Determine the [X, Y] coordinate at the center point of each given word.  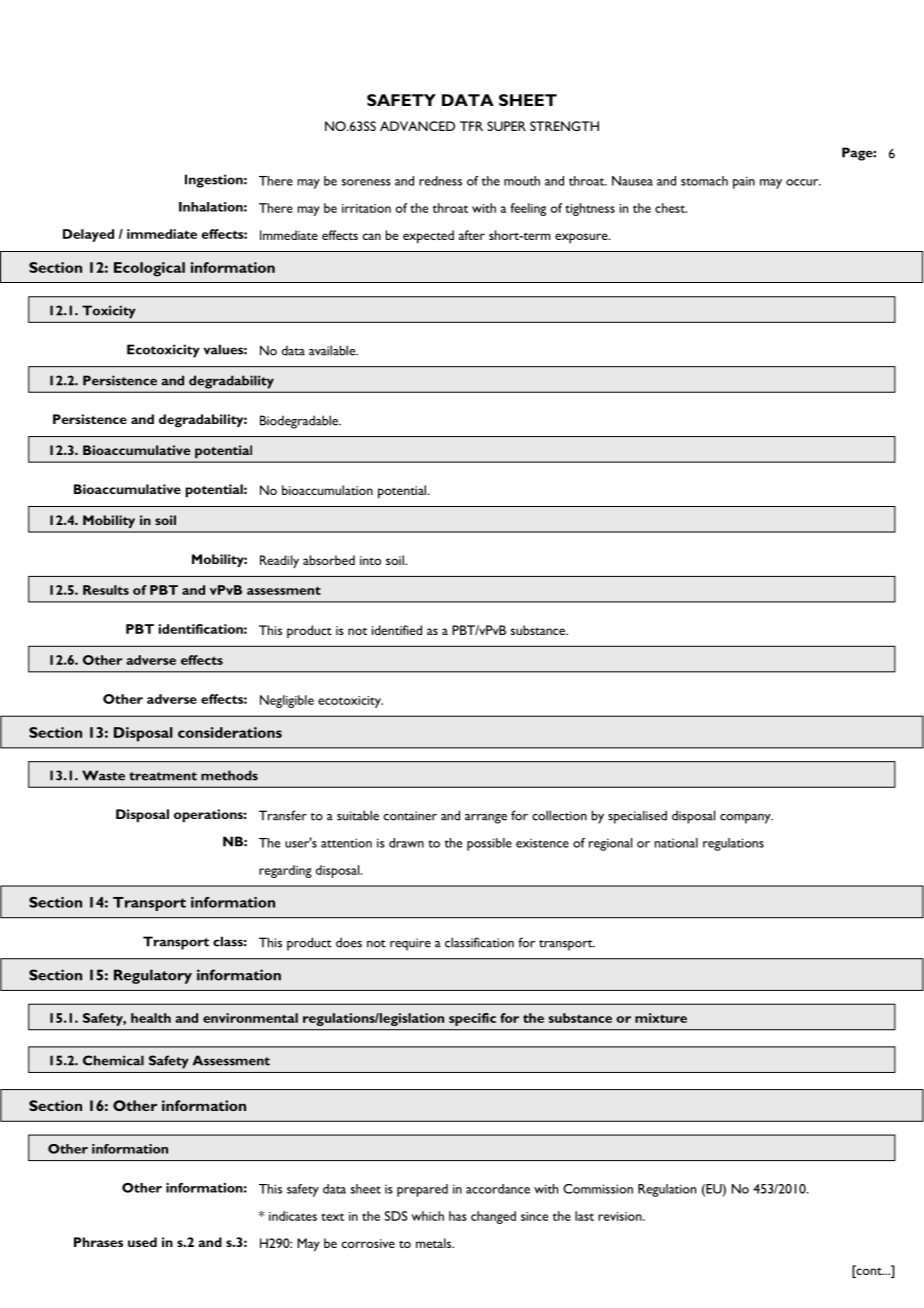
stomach [704, 181]
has [458, 1216]
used [142, 1242]
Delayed [88, 235]
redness [440, 181]
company [746, 819]
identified [397, 630]
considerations [230, 732]
